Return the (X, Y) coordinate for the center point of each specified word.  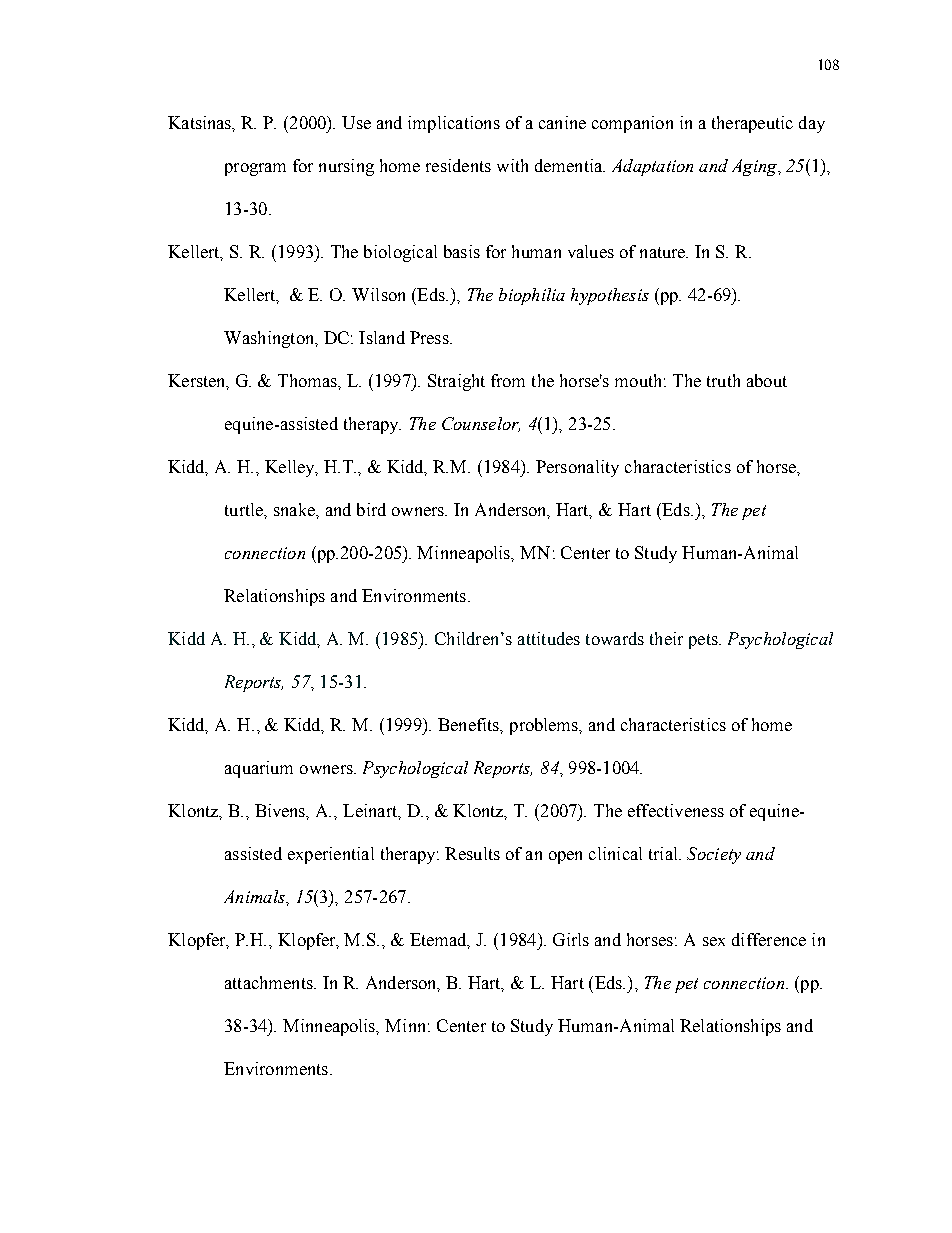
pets (704, 641)
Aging (756, 167)
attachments (270, 982)
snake (295, 509)
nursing (346, 167)
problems (545, 726)
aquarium (259, 769)
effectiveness (676, 810)
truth (723, 380)
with (512, 165)
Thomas (308, 380)
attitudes (549, 638)
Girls (571, 939)
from (508, 380)
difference (769, 939)
